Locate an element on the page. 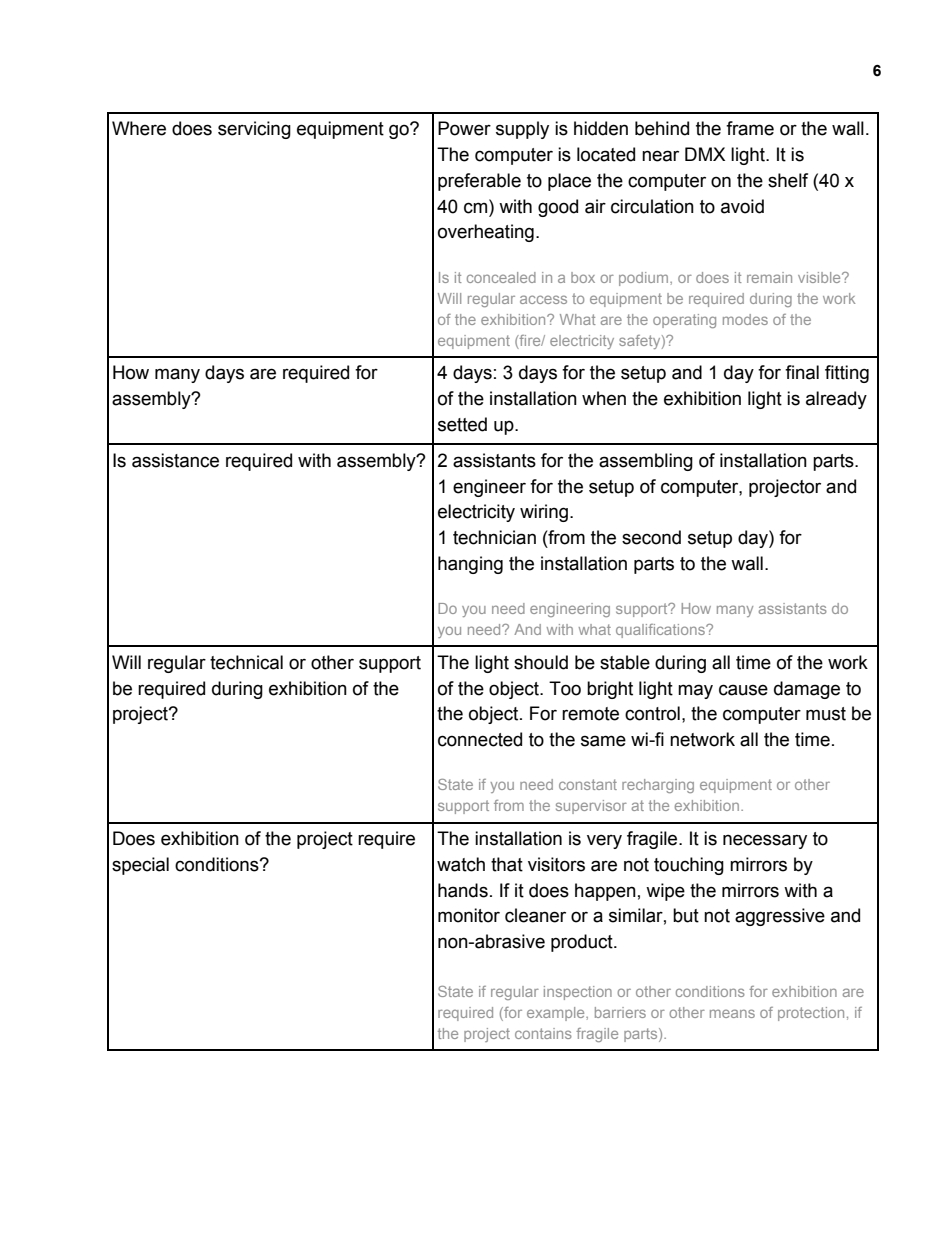 This image has height=1233, width=952. preferable is located at coordinates (479, 182).
